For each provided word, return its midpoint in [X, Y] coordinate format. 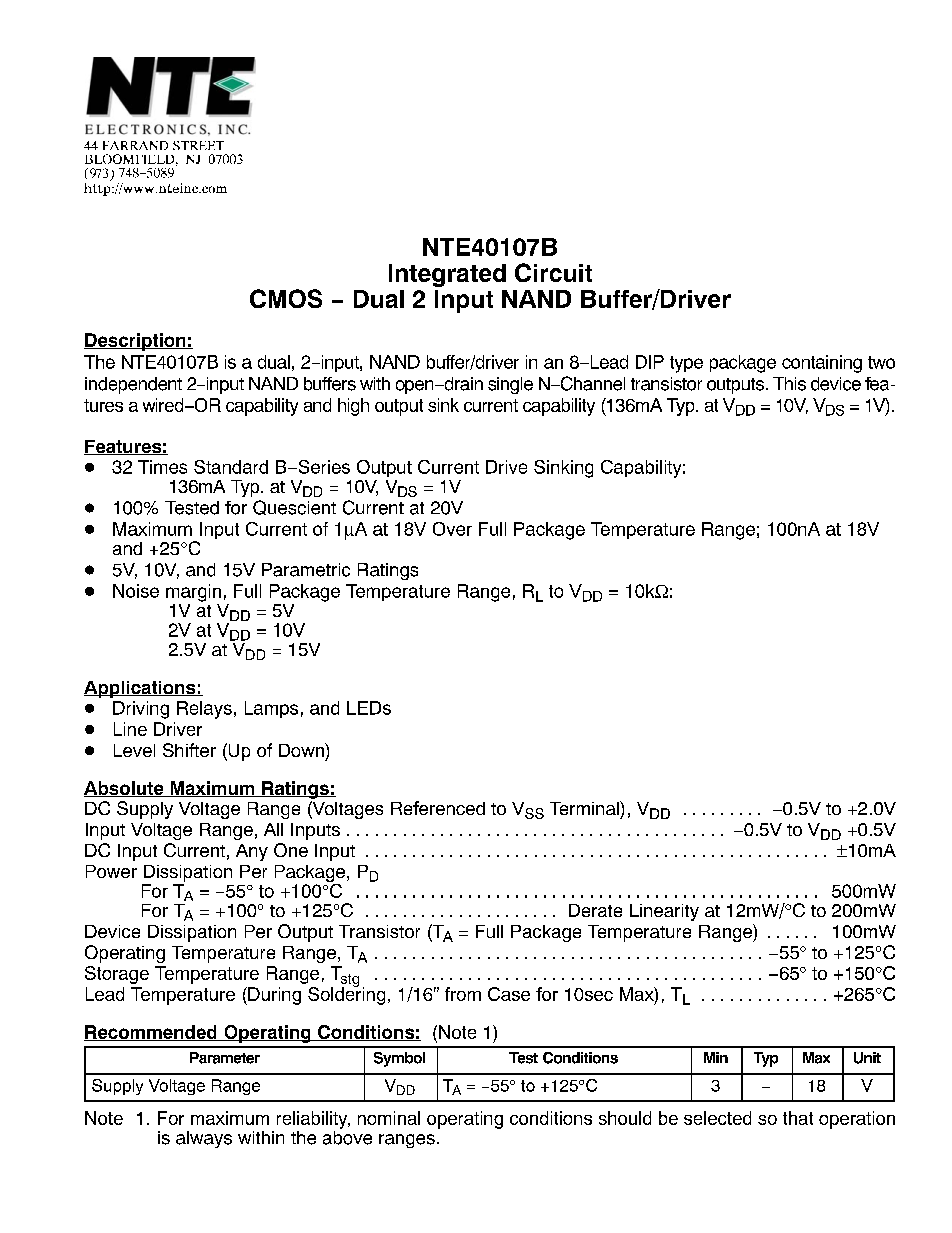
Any [252, 852]
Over [452, 529]
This [789, 384]
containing [822, 364]
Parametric [306, 570]
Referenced [438, 808]
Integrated [447, 275]
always [204, 1139]
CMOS [286, 298]
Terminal [585, 808]
